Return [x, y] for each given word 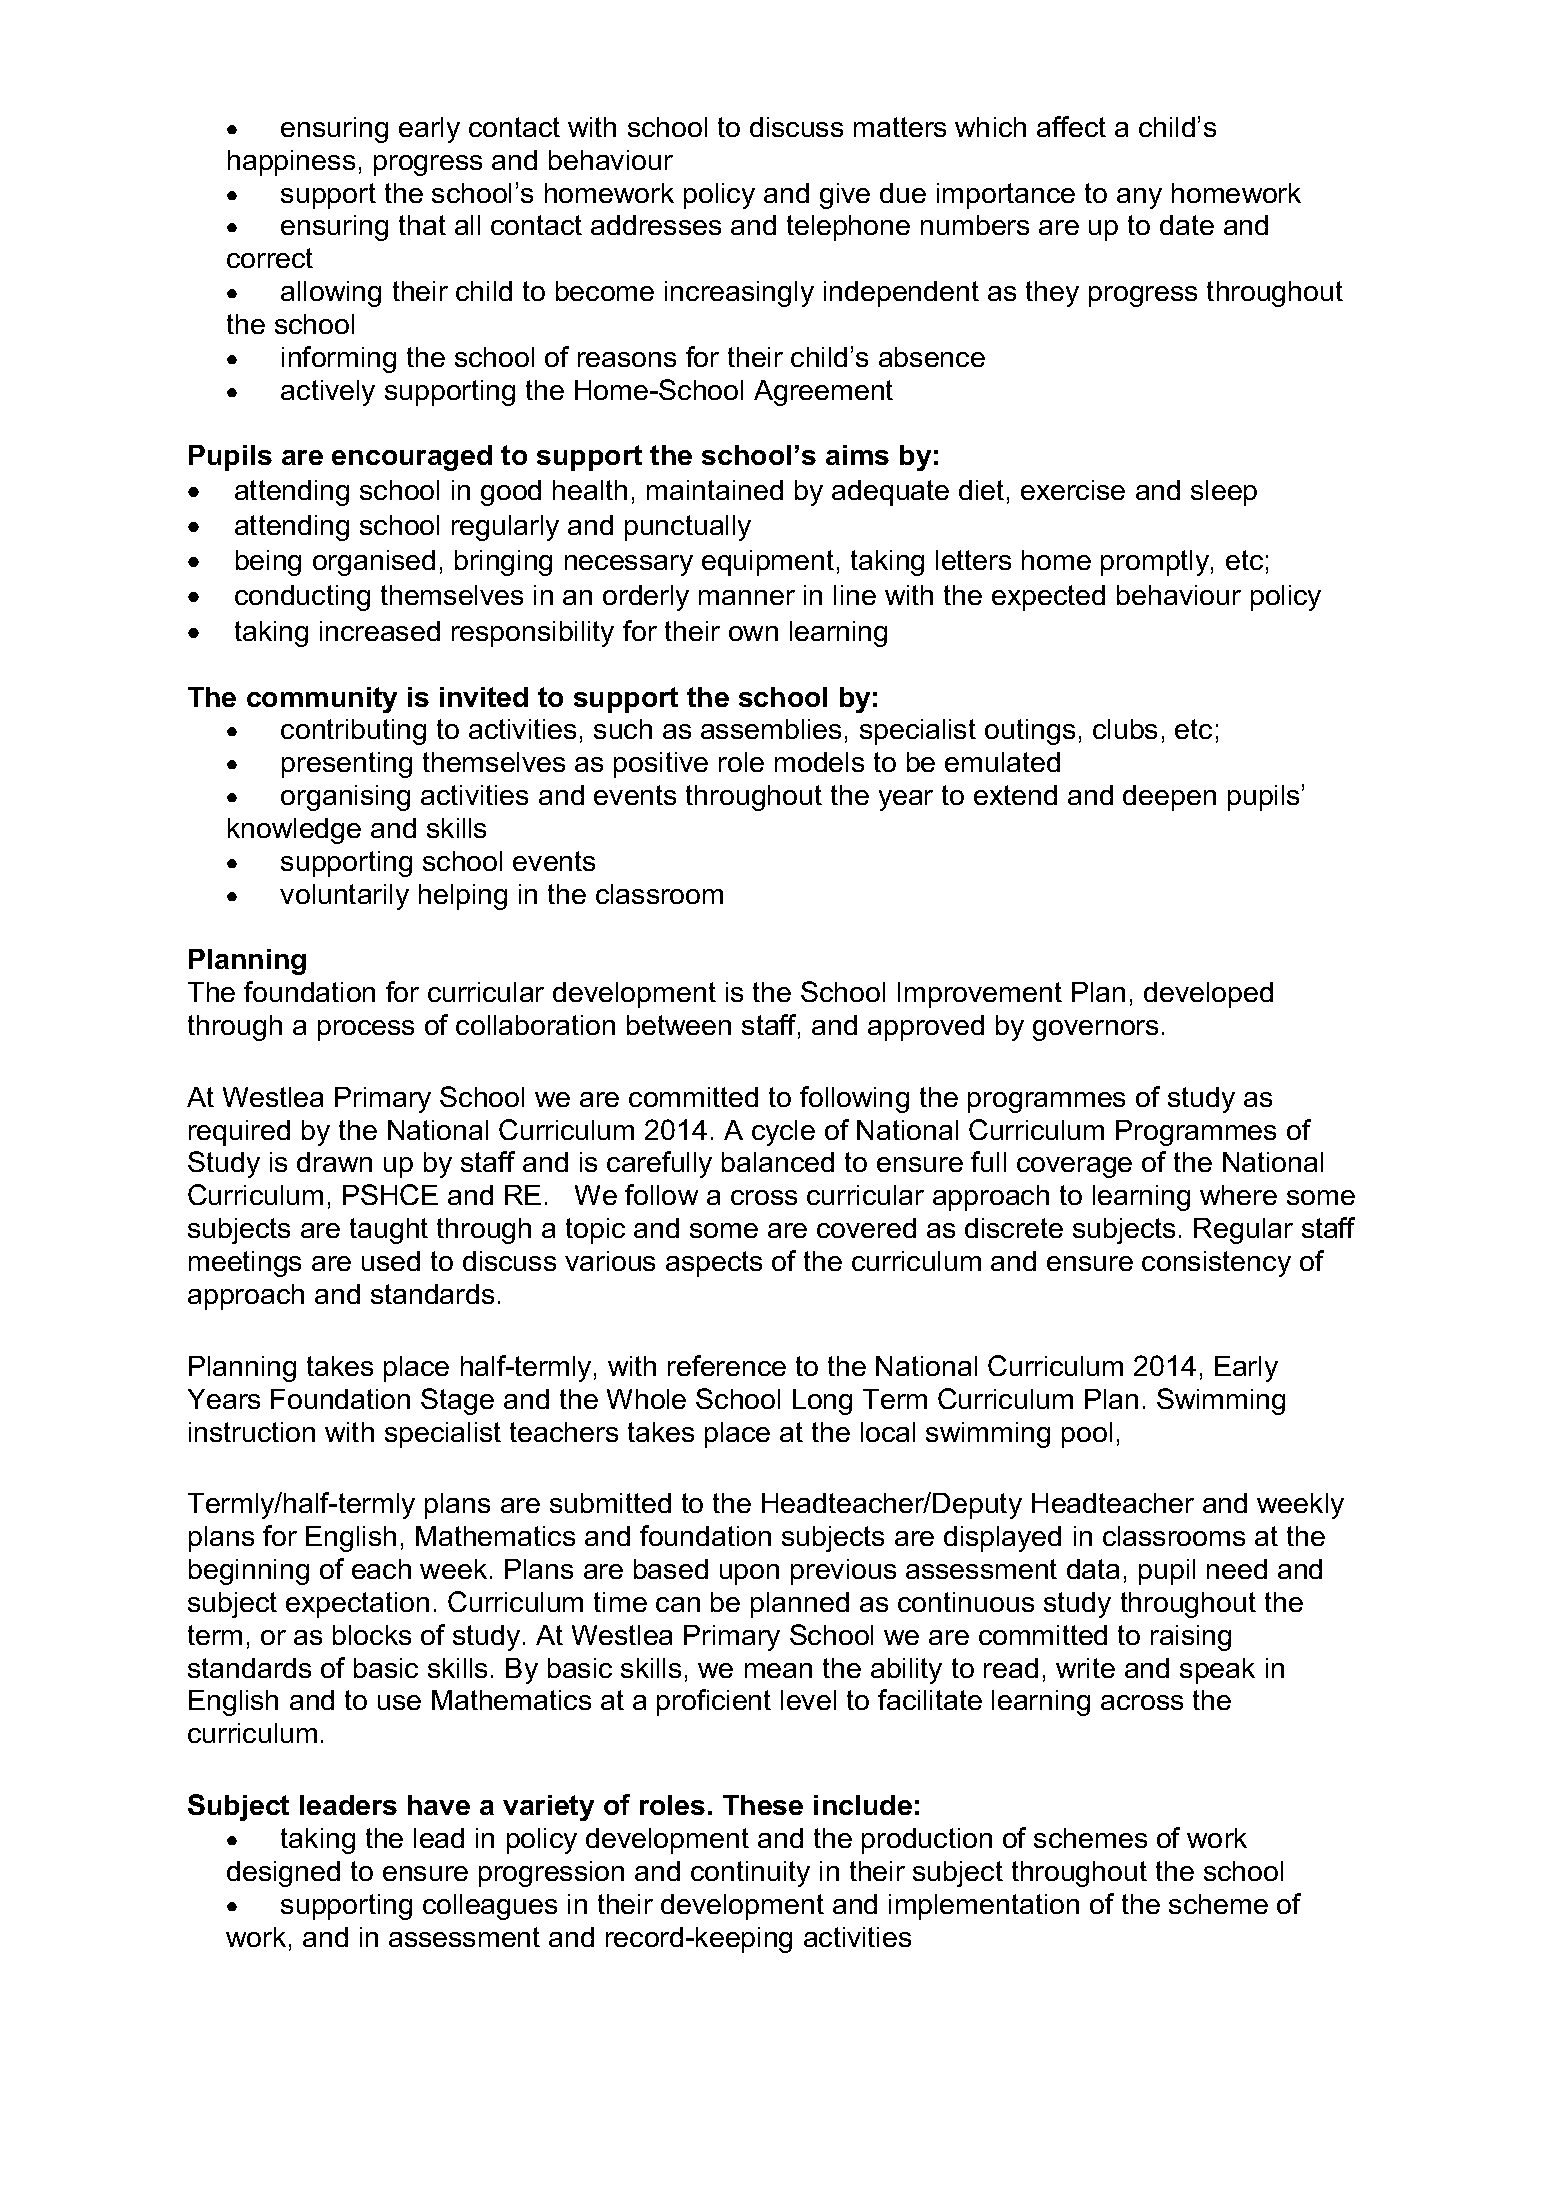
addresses [656, 225]
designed [283, 1874]
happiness [291, 163]
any [1139, 198]
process [366, 1030]
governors [1095, 1030]
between [679, 1025]
